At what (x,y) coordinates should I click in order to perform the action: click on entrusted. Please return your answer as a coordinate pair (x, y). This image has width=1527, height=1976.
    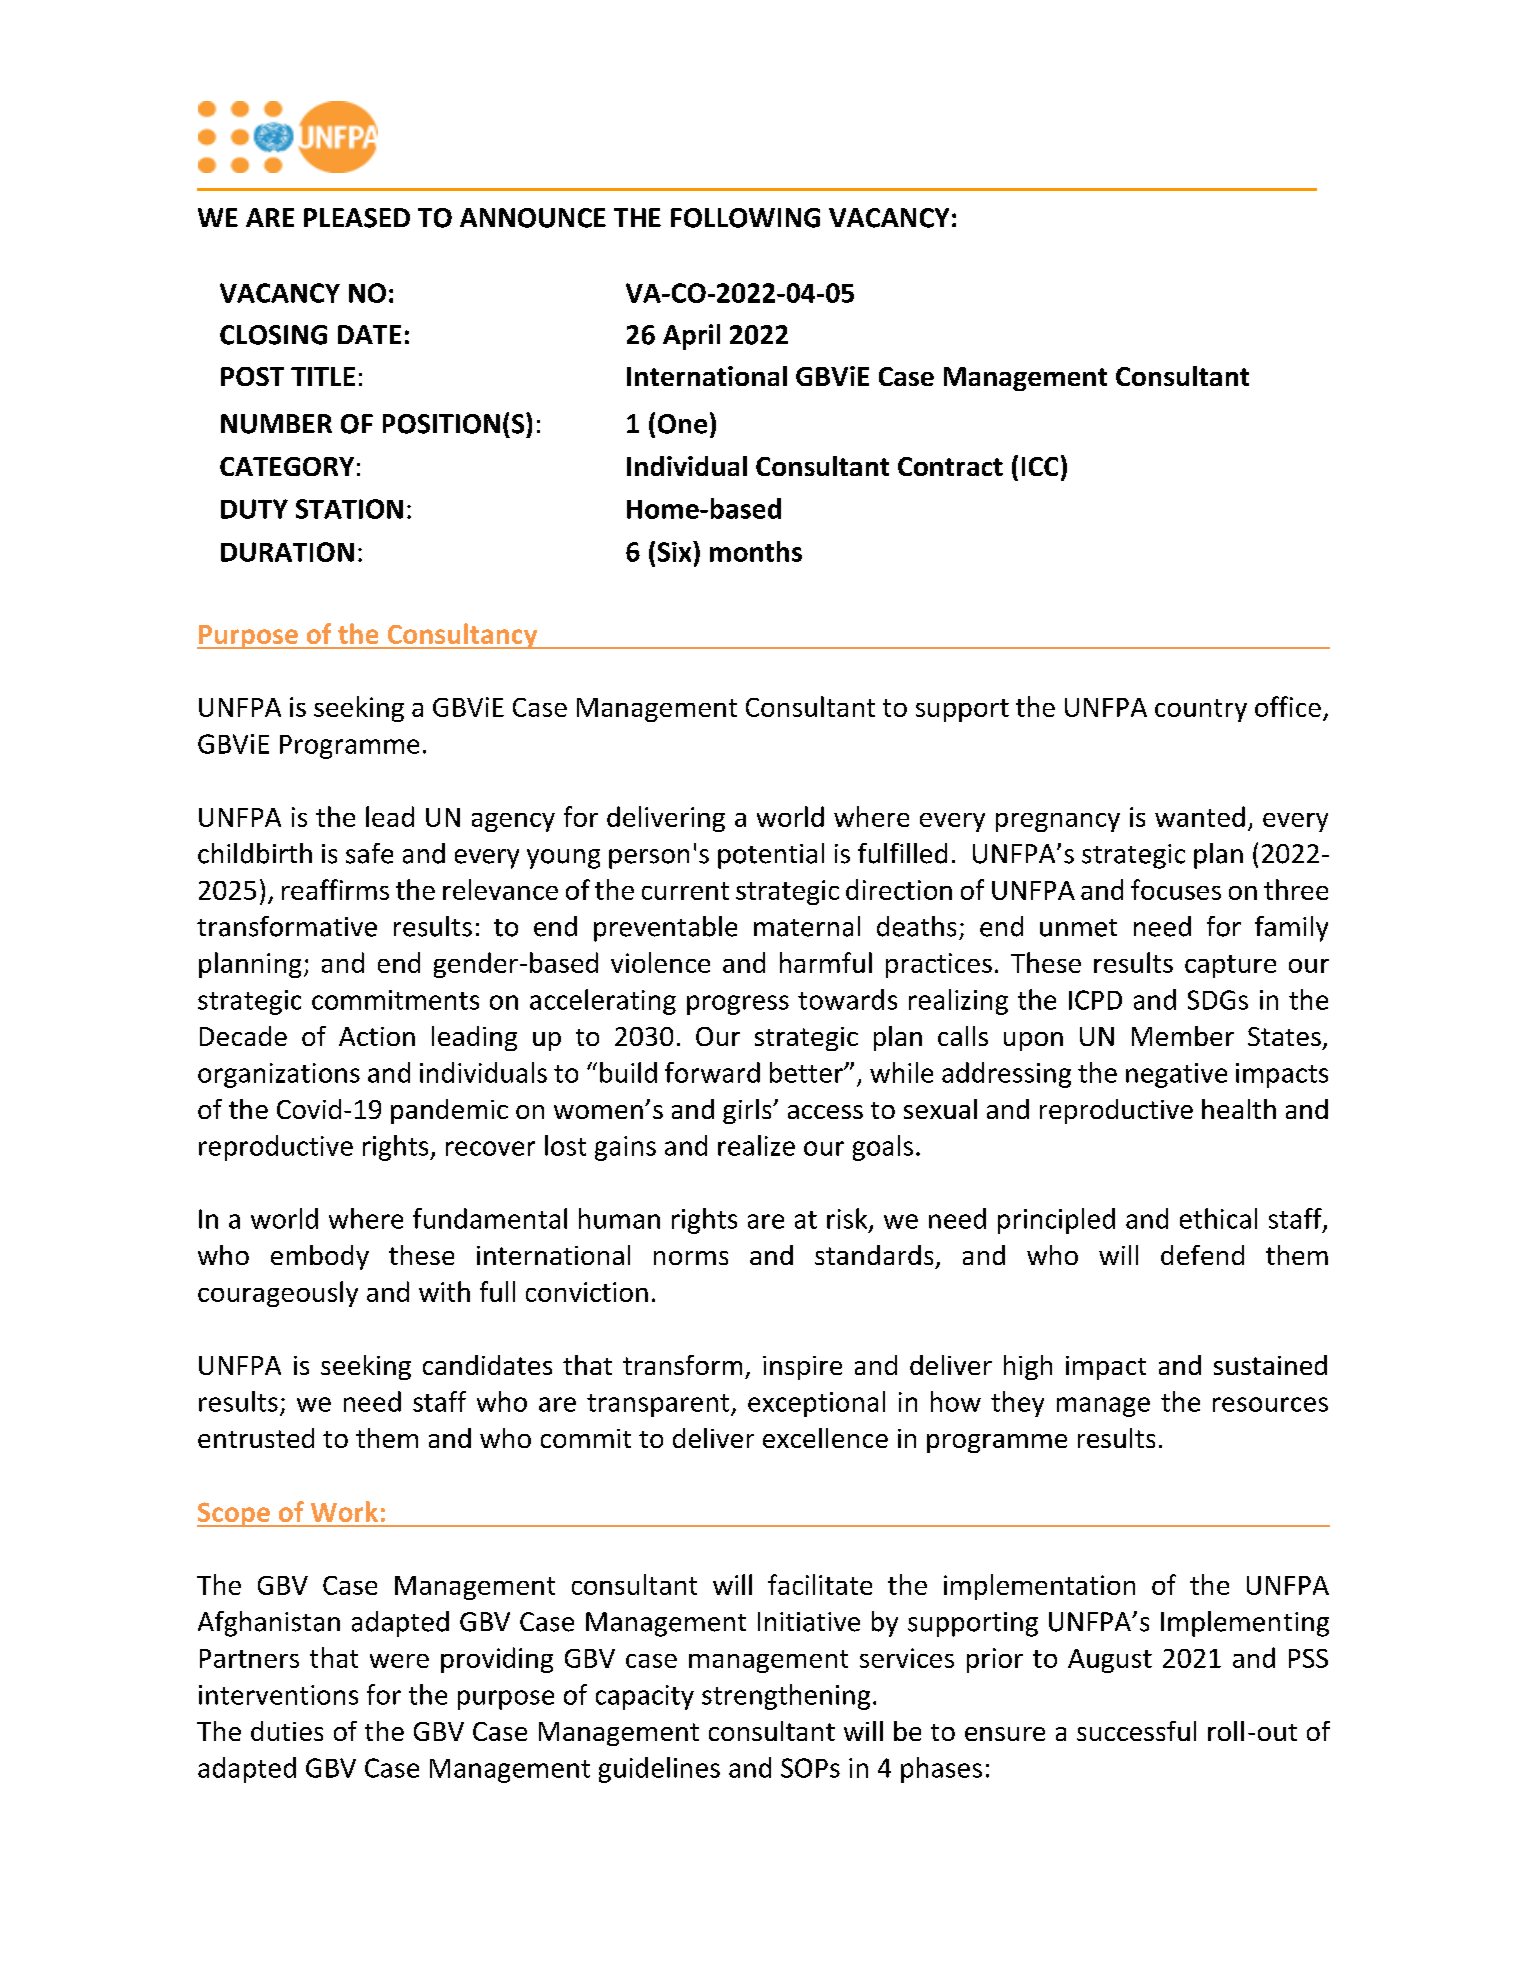
    Looking at the image, I should click on (256, 1438).
